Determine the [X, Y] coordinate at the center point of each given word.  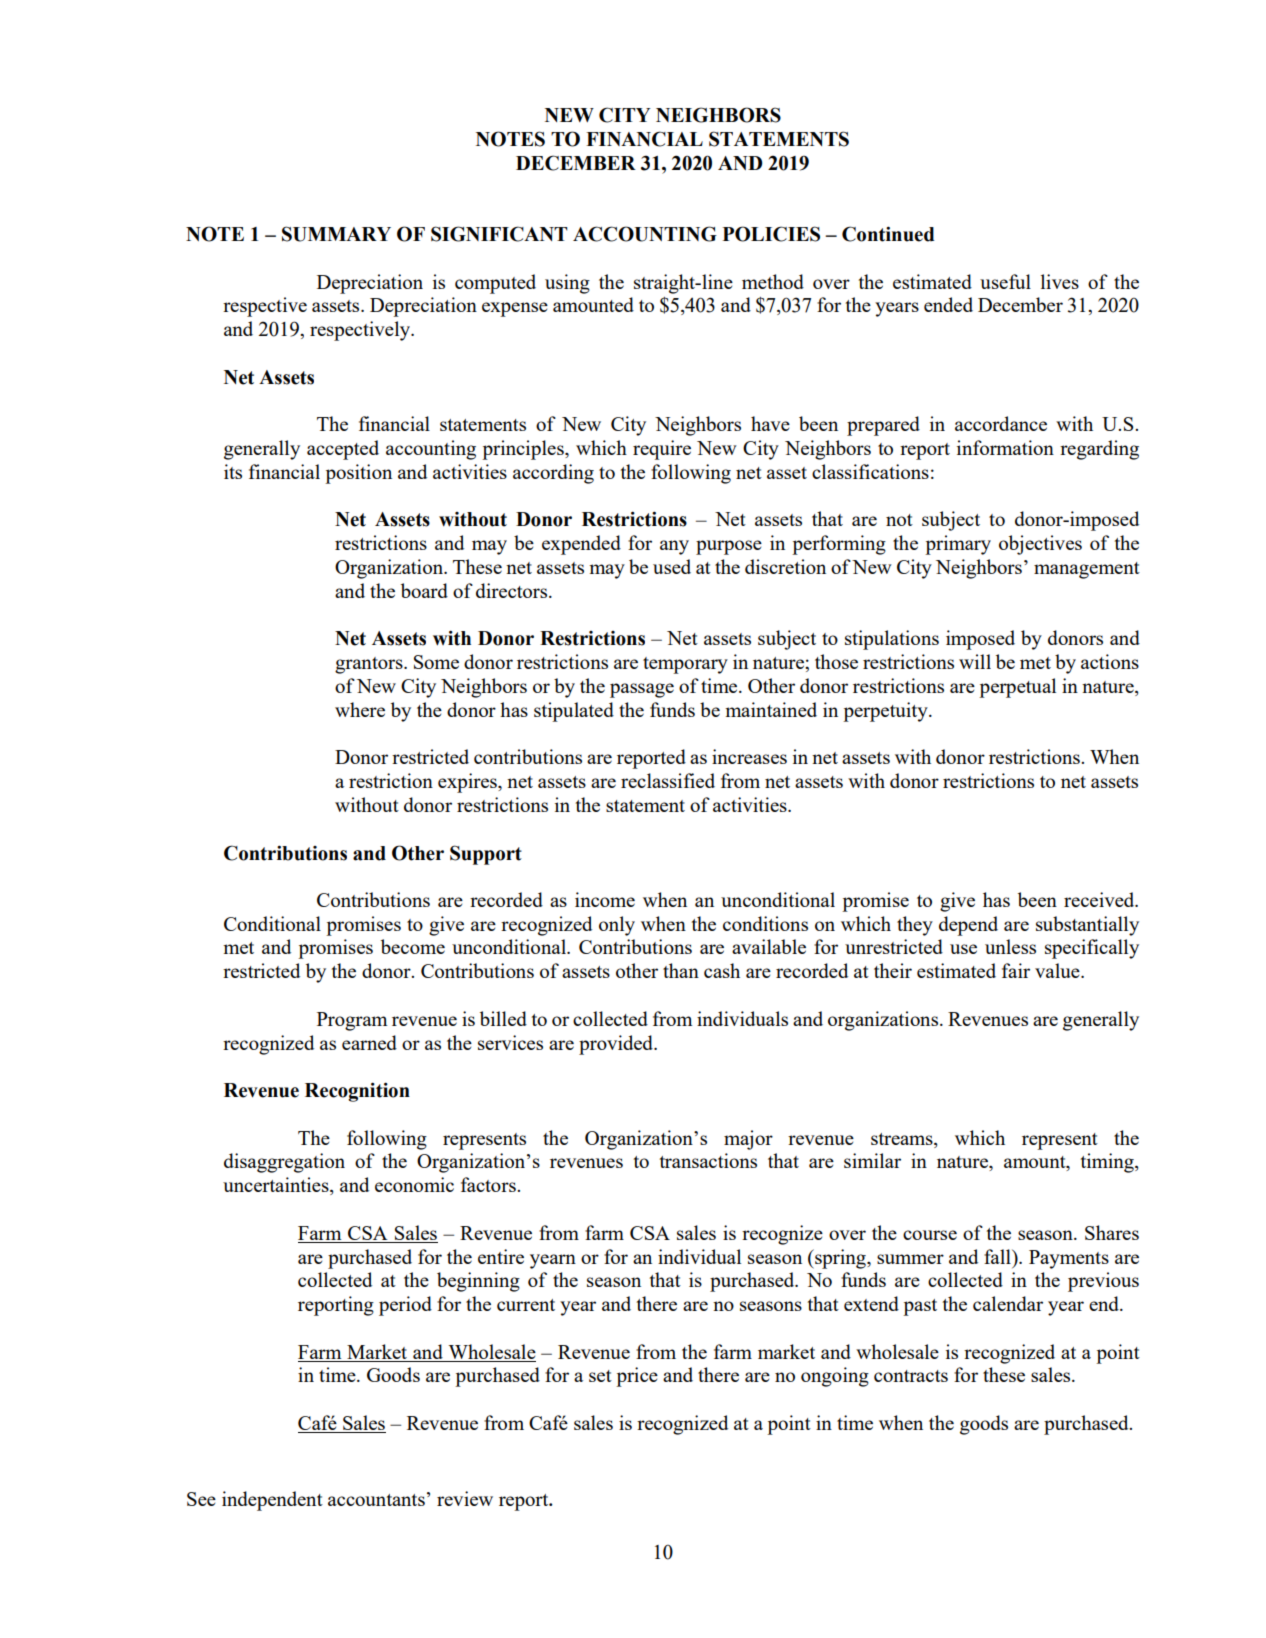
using [567, 284]
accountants [376, 1500]
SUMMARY [336, 234]
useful [1005, 281]
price [637, 1377]
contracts [911, 1376]
